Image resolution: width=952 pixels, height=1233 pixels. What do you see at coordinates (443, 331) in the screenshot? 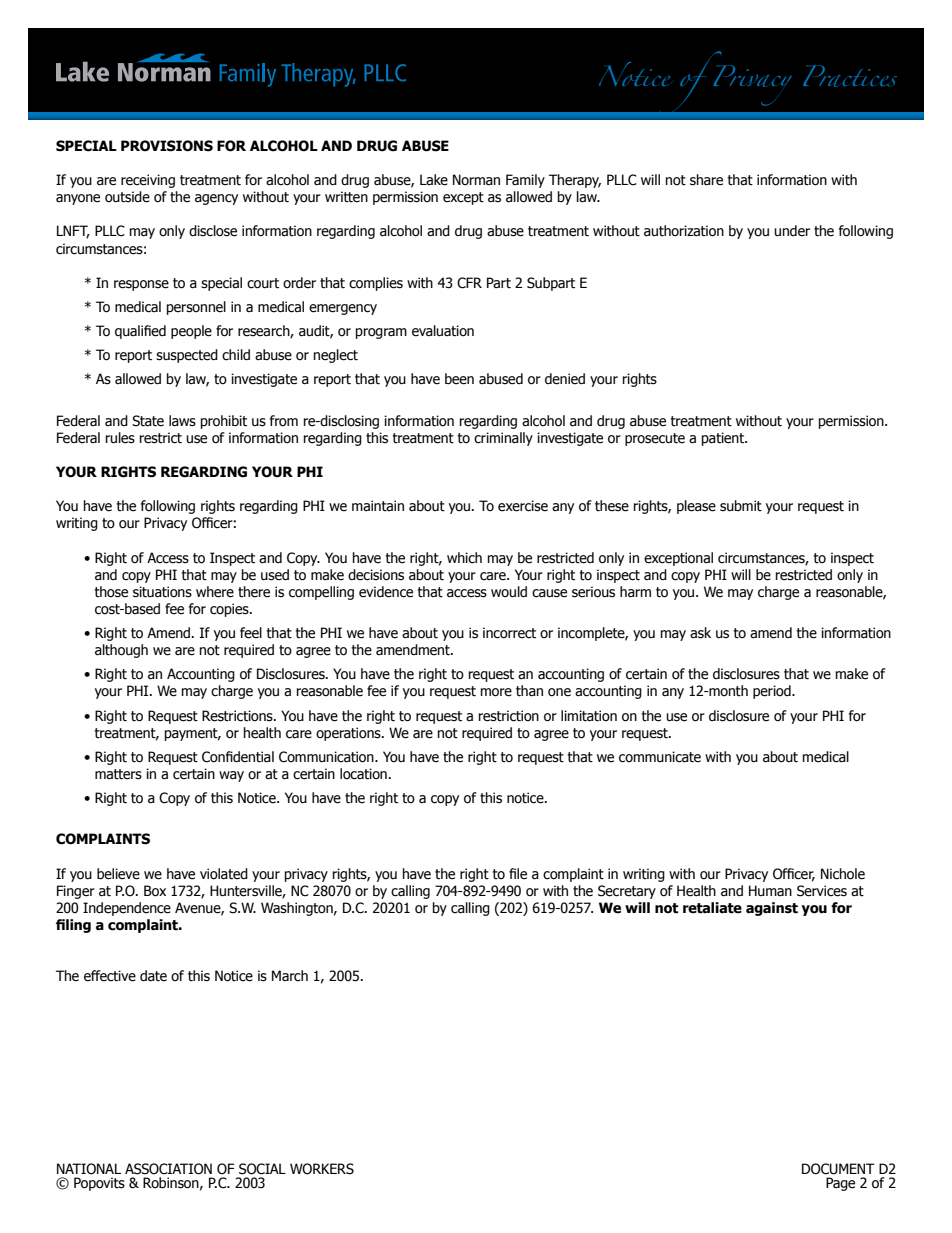
I see `evaluation` at bounding box center [443, 331].
